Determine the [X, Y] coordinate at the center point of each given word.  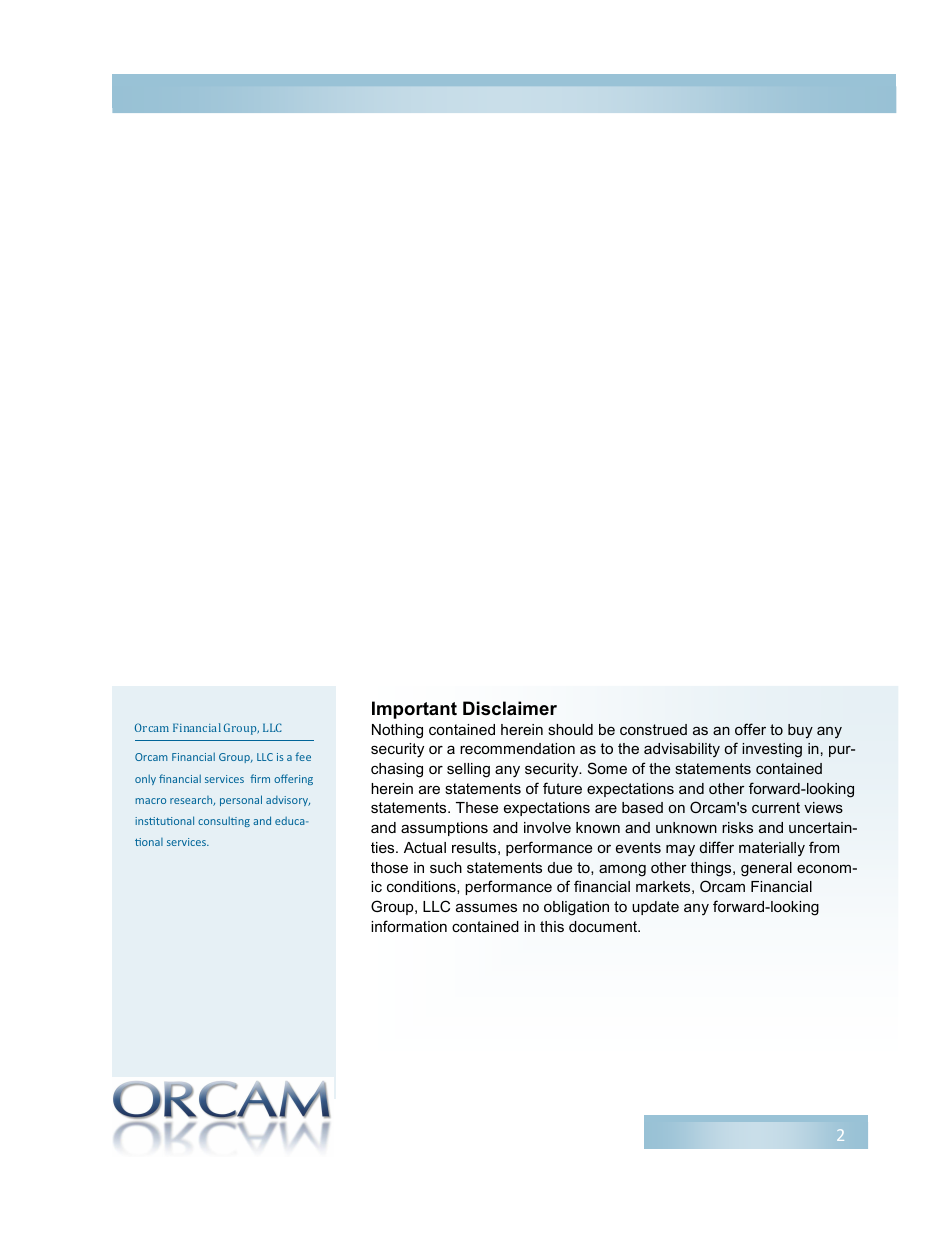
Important [414, 710]
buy [800, 731]
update [655, 908]
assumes [486, 907]
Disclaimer [510, 708]
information [409, 926]
